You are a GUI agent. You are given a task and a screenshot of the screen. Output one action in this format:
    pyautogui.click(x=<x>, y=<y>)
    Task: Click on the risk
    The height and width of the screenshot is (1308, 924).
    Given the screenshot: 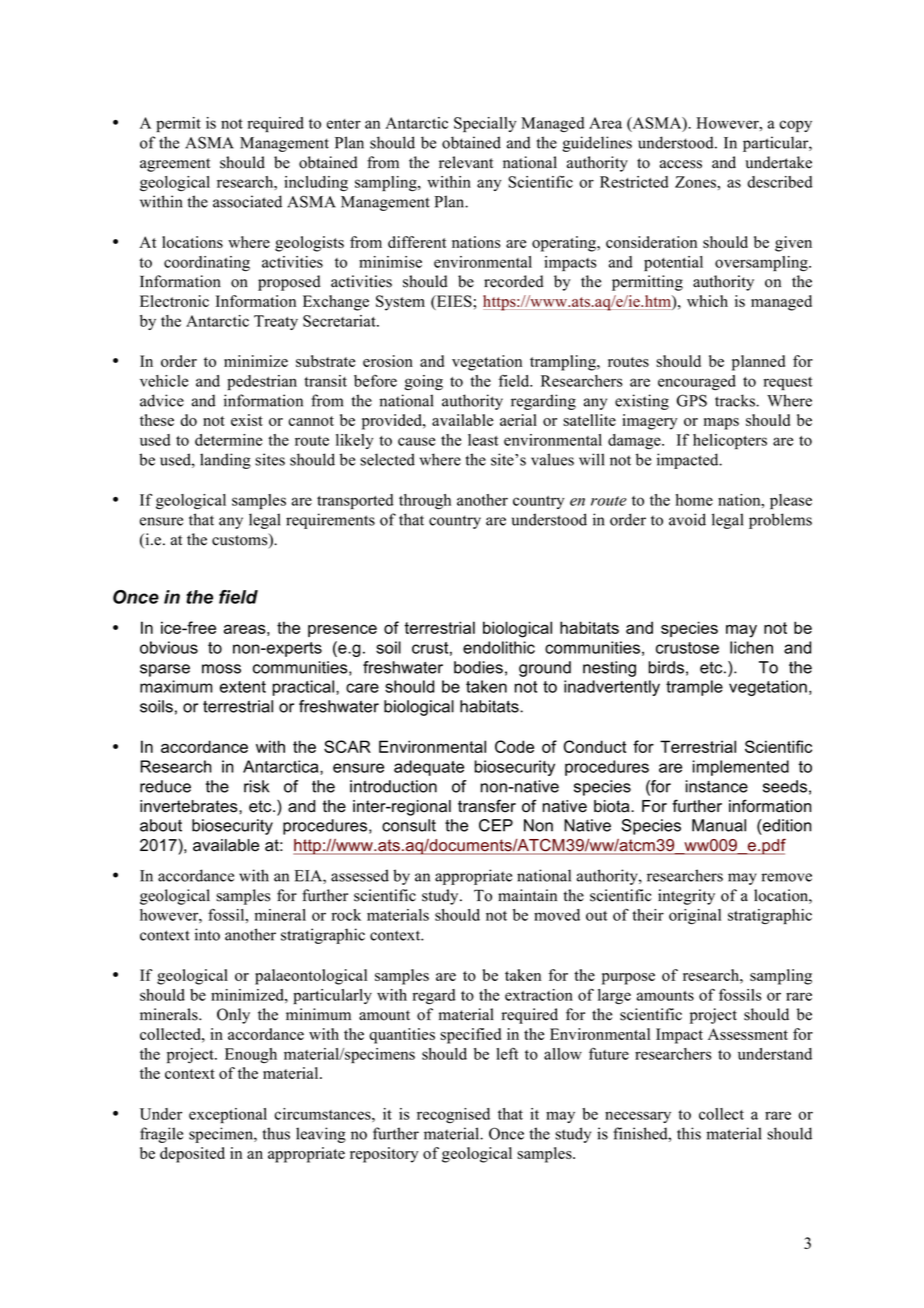 What is the action you would take?
    pyautogui.click(x=256, y=786)
